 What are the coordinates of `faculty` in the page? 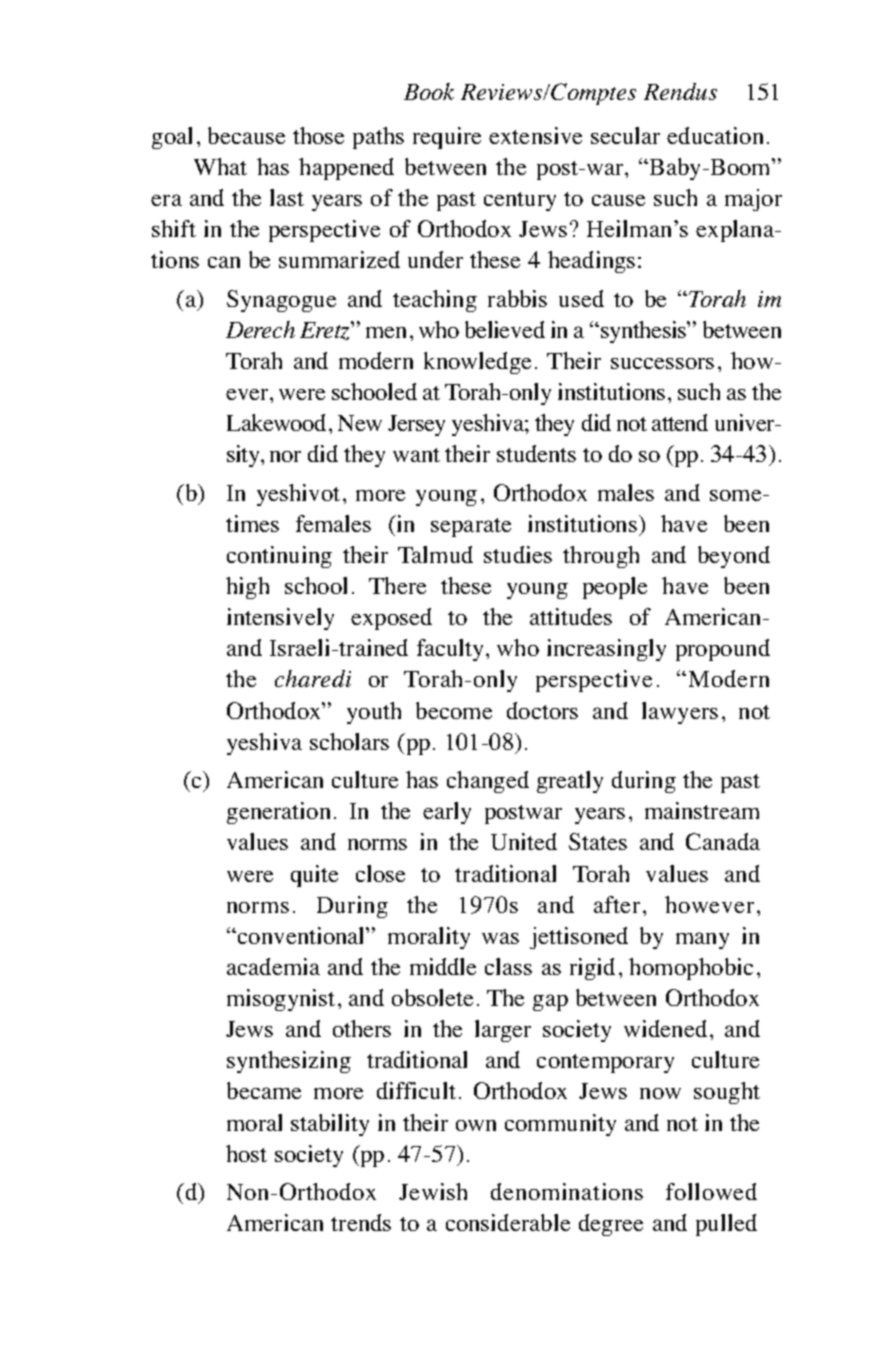 It's located at (450, 650).
